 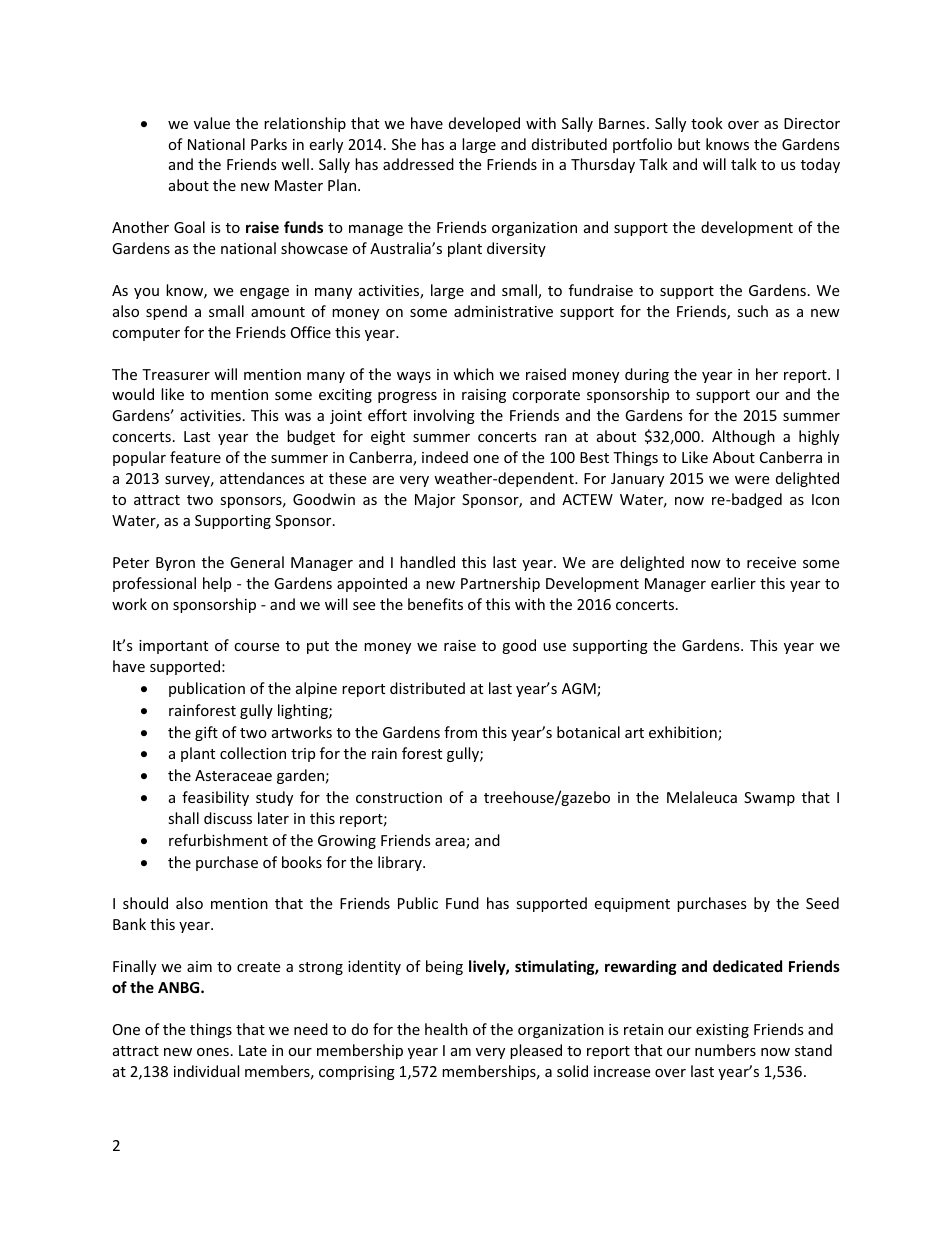 What do you see at coordinates (725, 1050) in the page?
I see `numbers` at bounding box center [725, 1050].
